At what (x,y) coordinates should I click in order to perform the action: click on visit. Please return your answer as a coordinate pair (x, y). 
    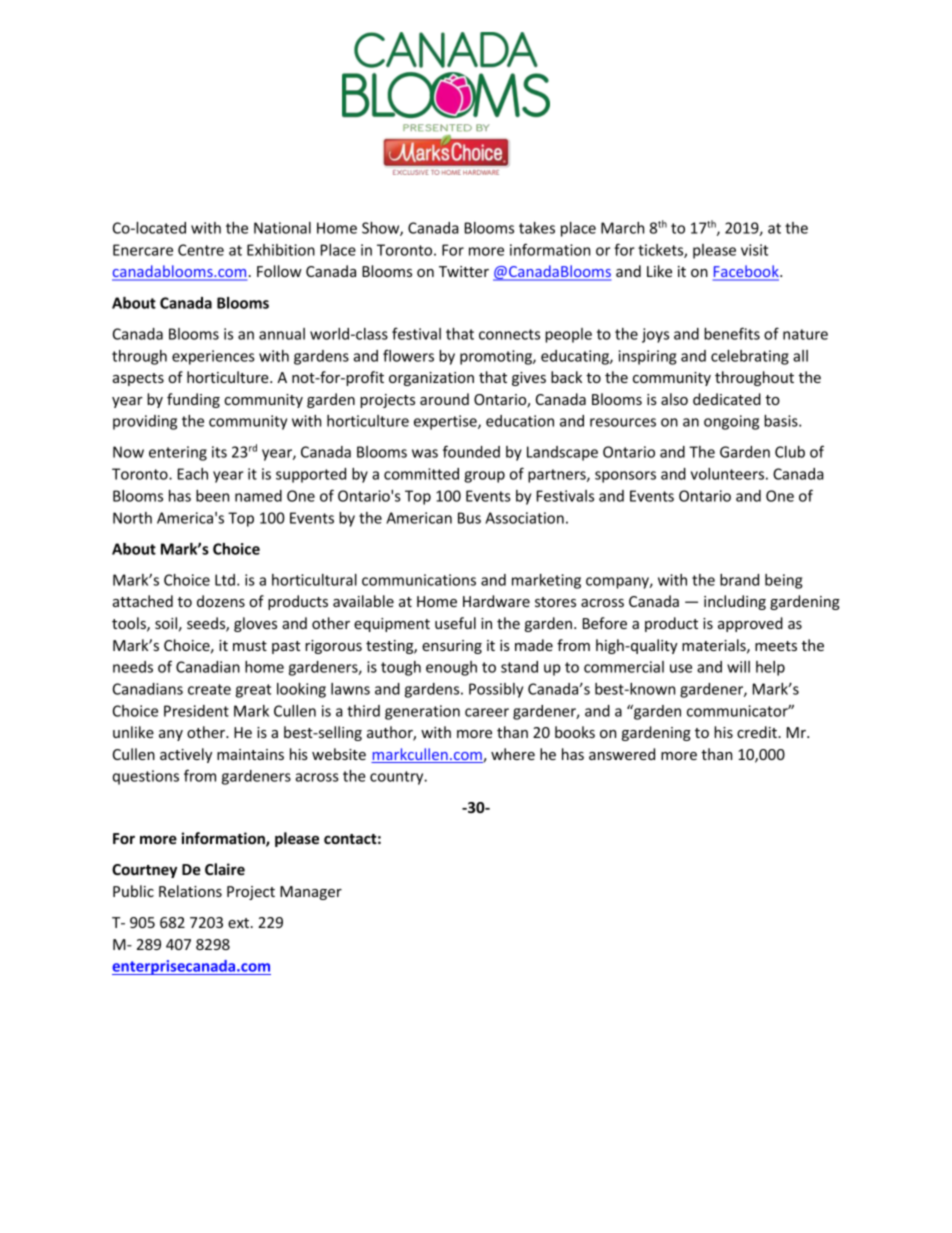
    Looking at the image, I should click on (754, 250).
